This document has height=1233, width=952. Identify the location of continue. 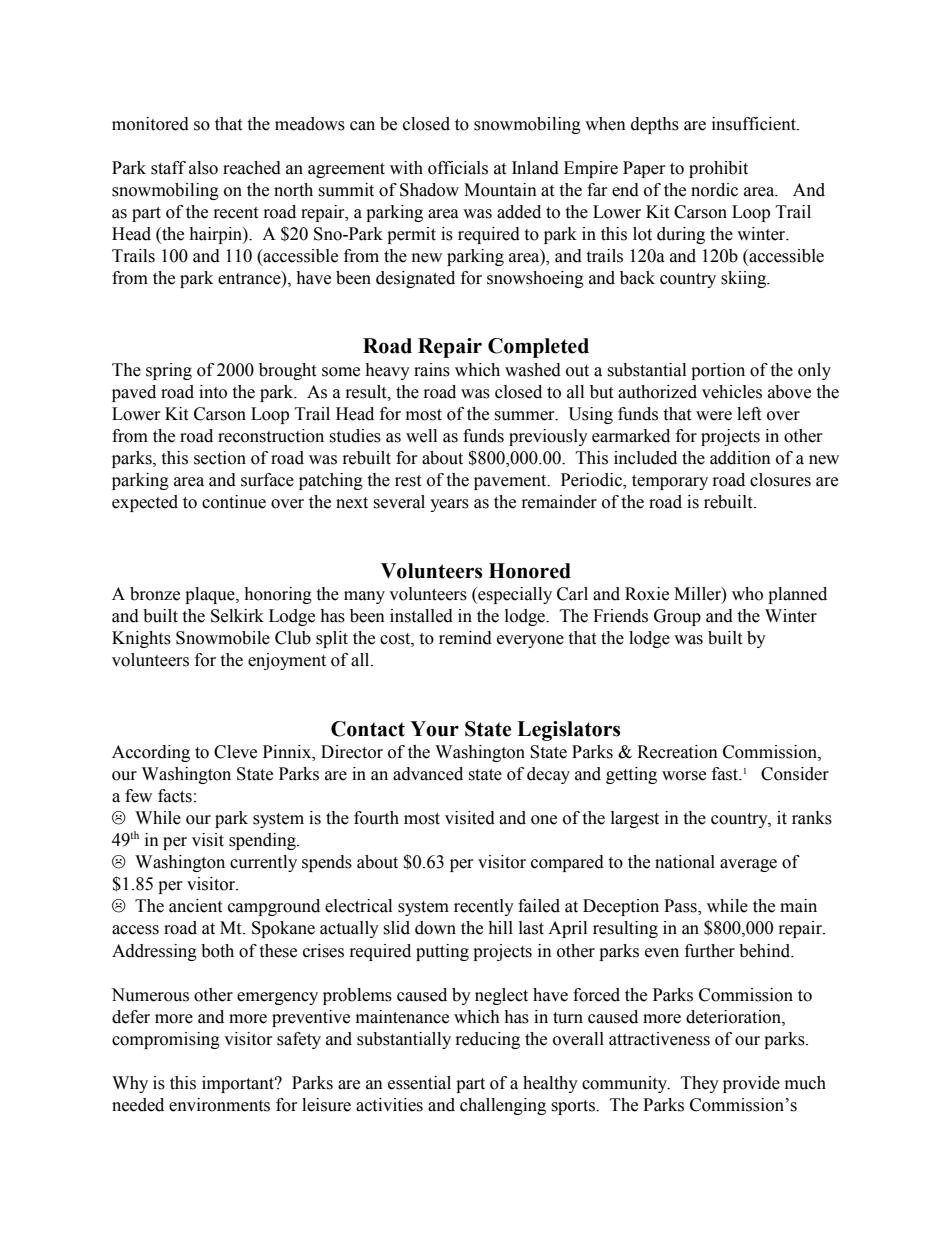
(234, 502).
